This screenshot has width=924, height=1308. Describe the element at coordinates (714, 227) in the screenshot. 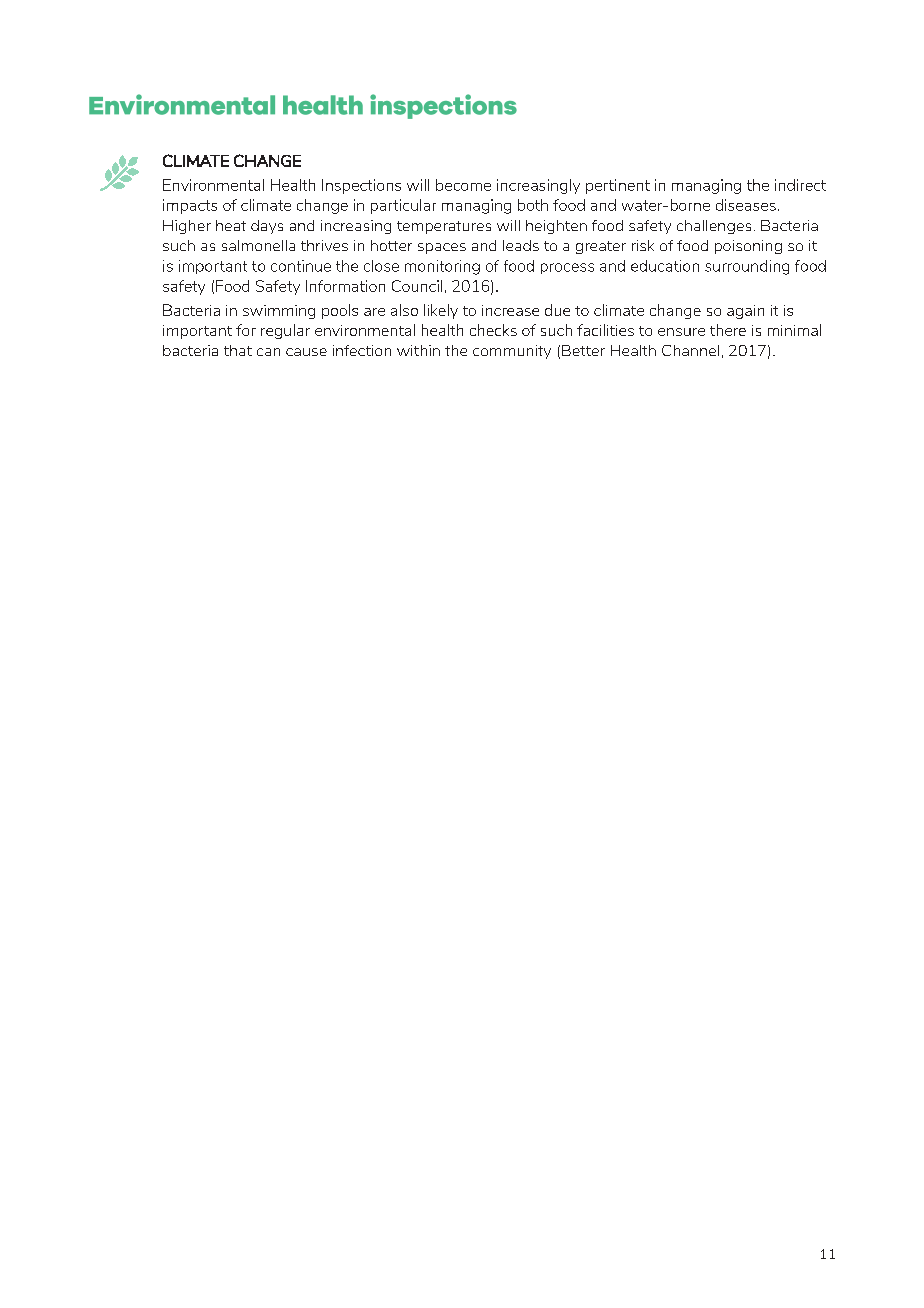

I see `challenges` at that location.
